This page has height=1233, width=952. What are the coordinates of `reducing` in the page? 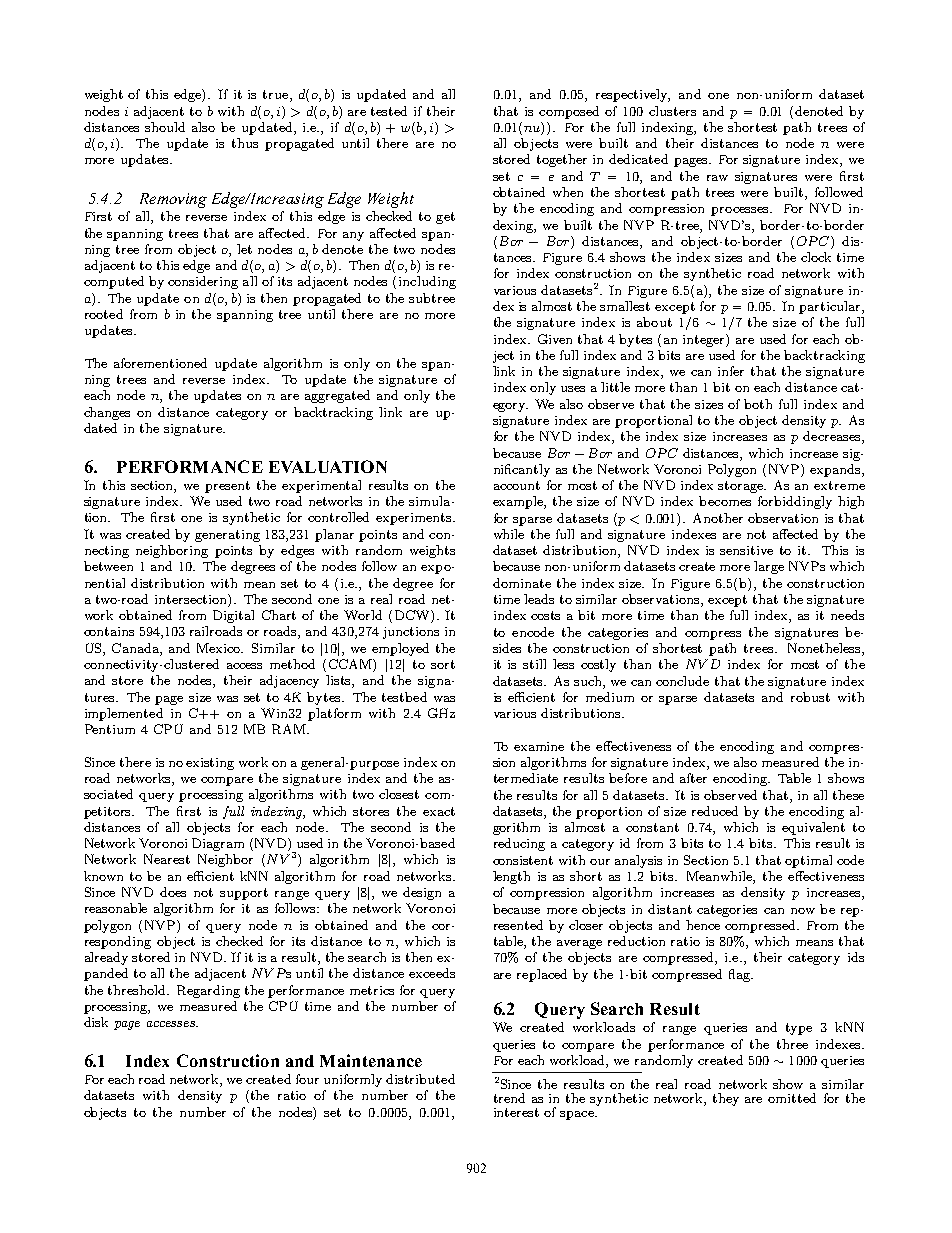 It's located at (519, 844).
